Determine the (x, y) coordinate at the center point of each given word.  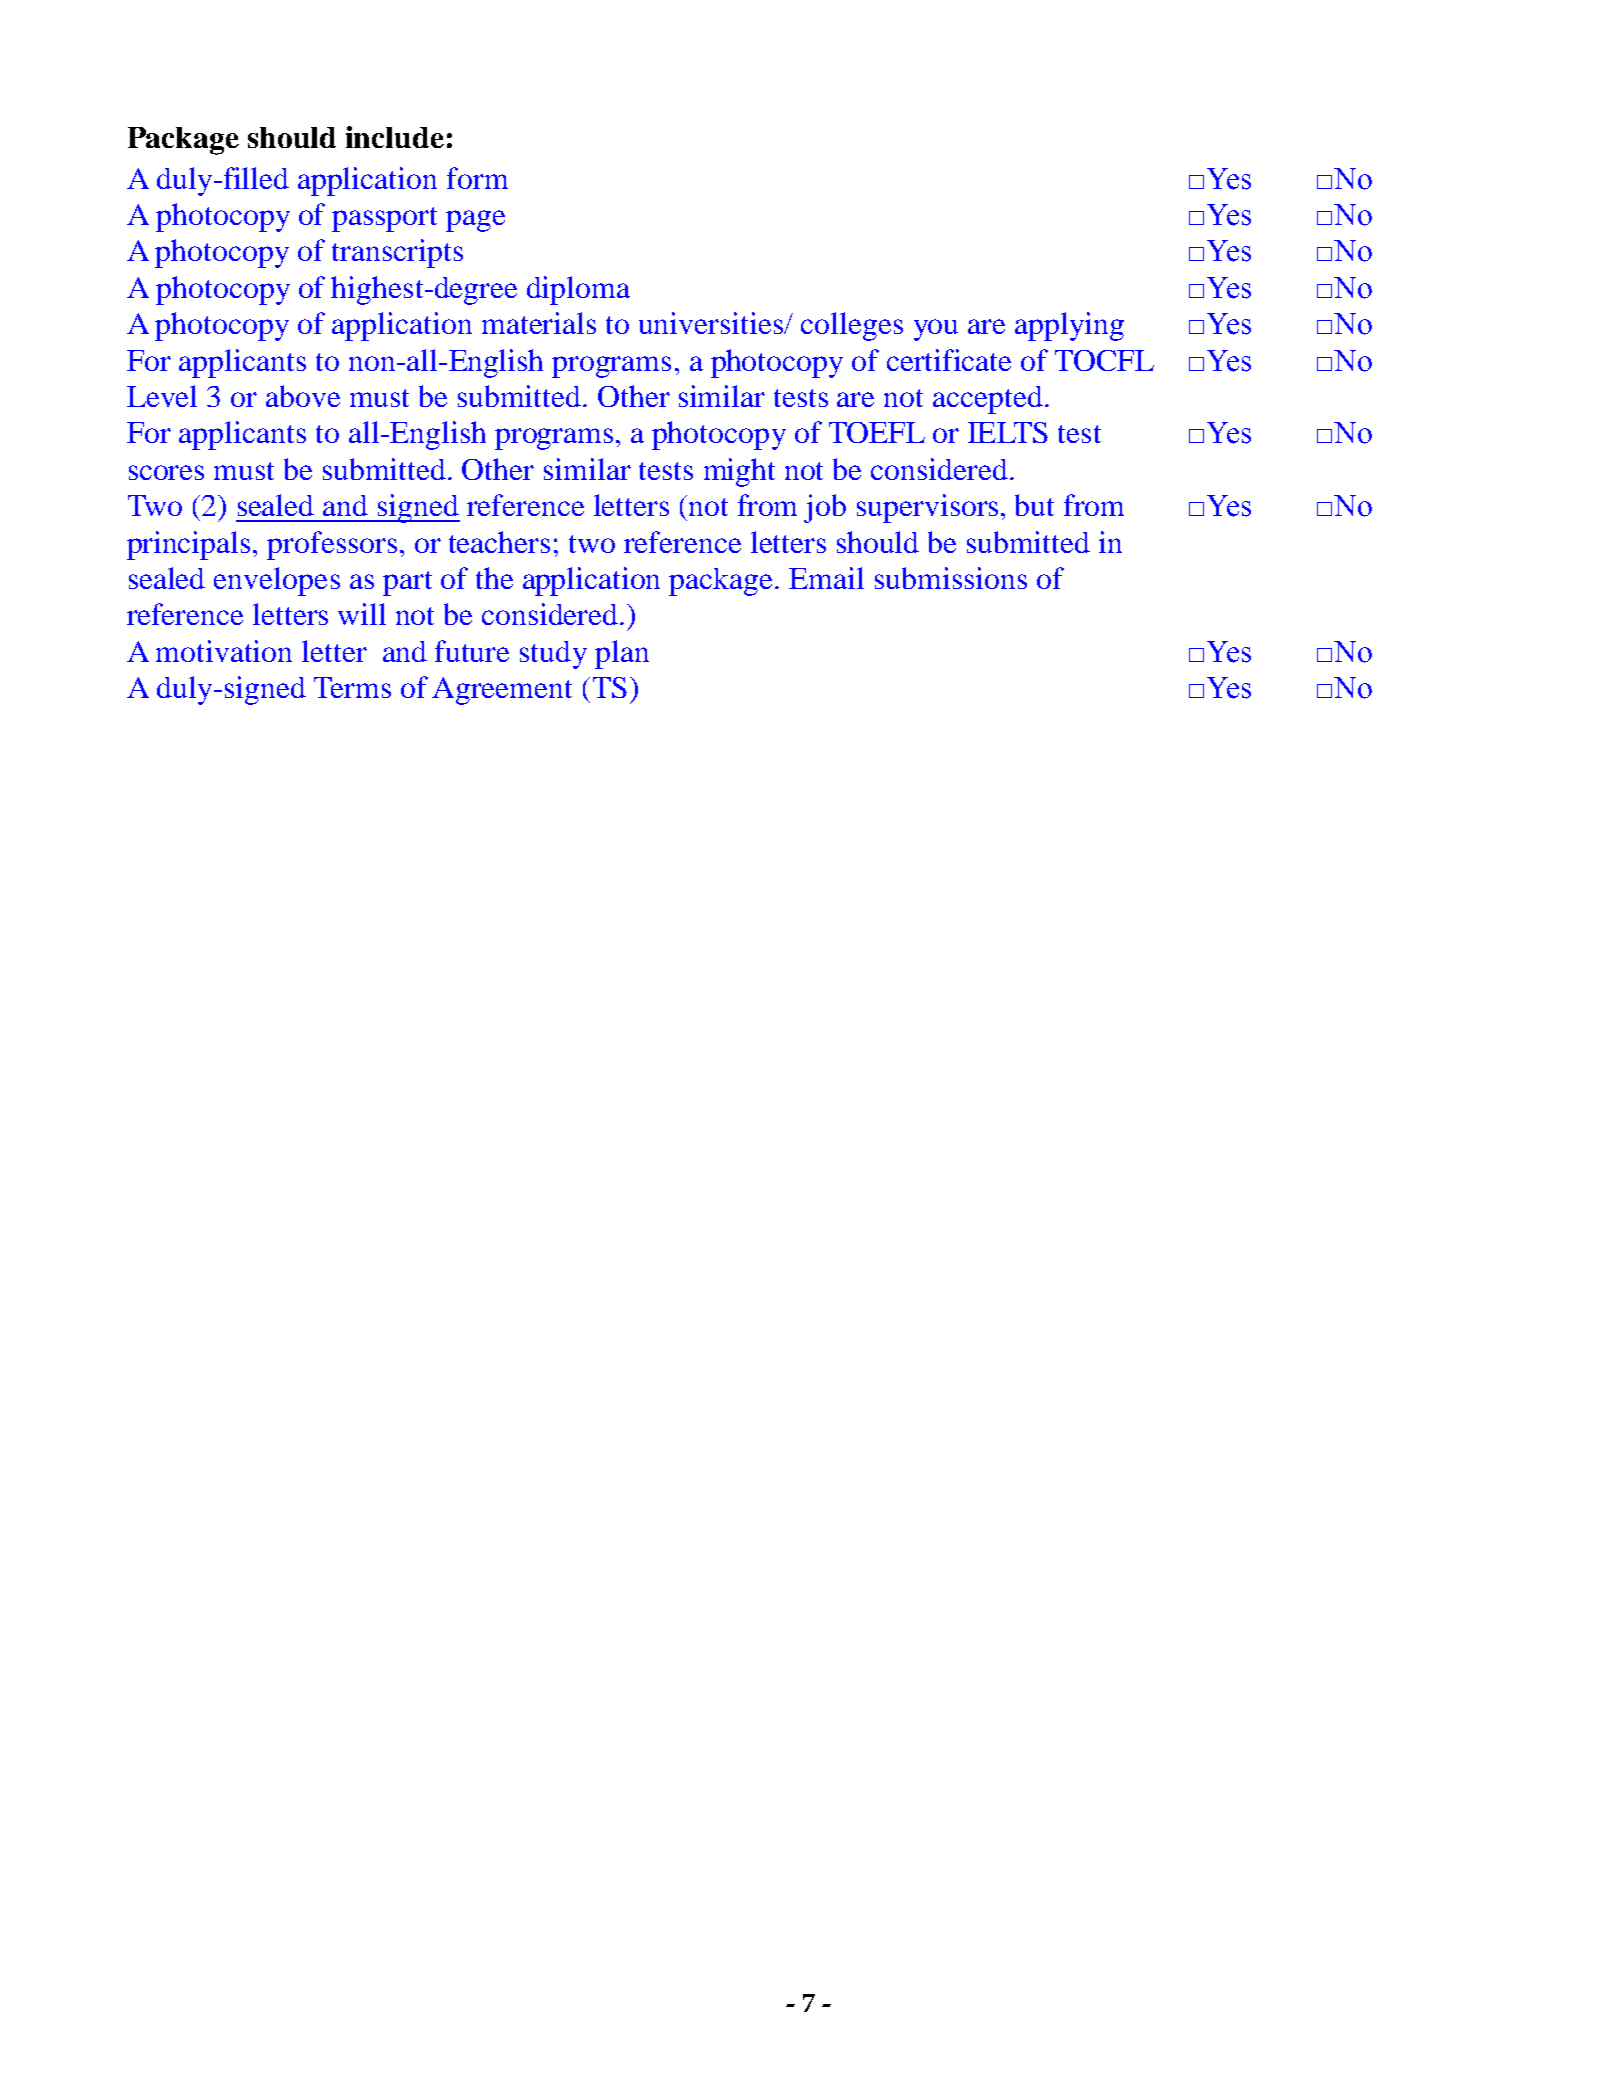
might (739, 472)
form (477, 178)
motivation (224, 651)
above (303, 396)
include (395, 137)
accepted (988, 400)
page (475, 221)
